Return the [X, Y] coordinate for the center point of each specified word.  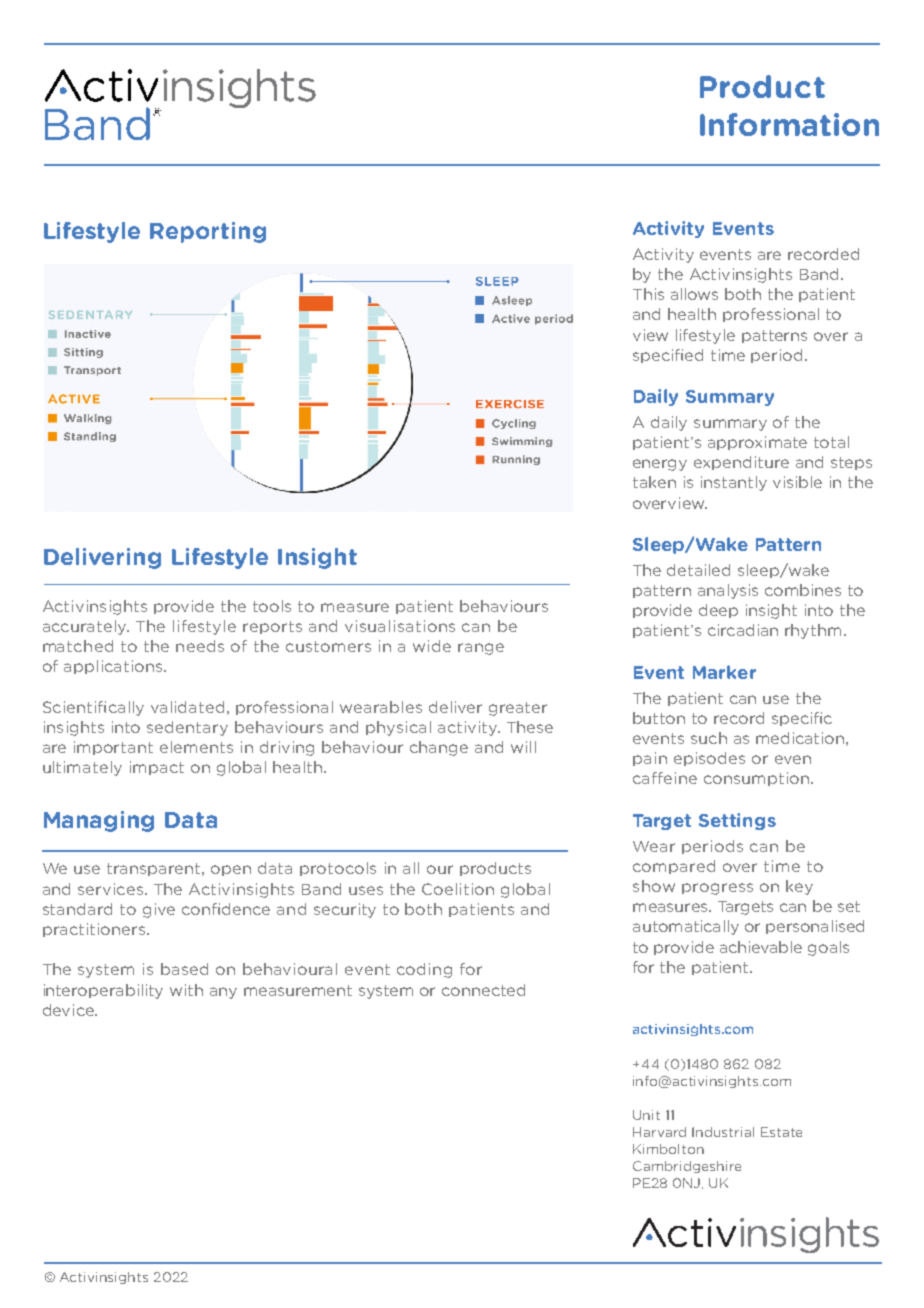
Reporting [208, 232]
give [159, 910]
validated [187, 707]
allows [694, 294]
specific [802, 719]
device [69, 1010]
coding [424, 970]
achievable [761, 947]
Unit [646, 1115]
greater [518, 709]
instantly [734, 483]
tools [272, 606]
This [648, 294]
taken [654, 482]
